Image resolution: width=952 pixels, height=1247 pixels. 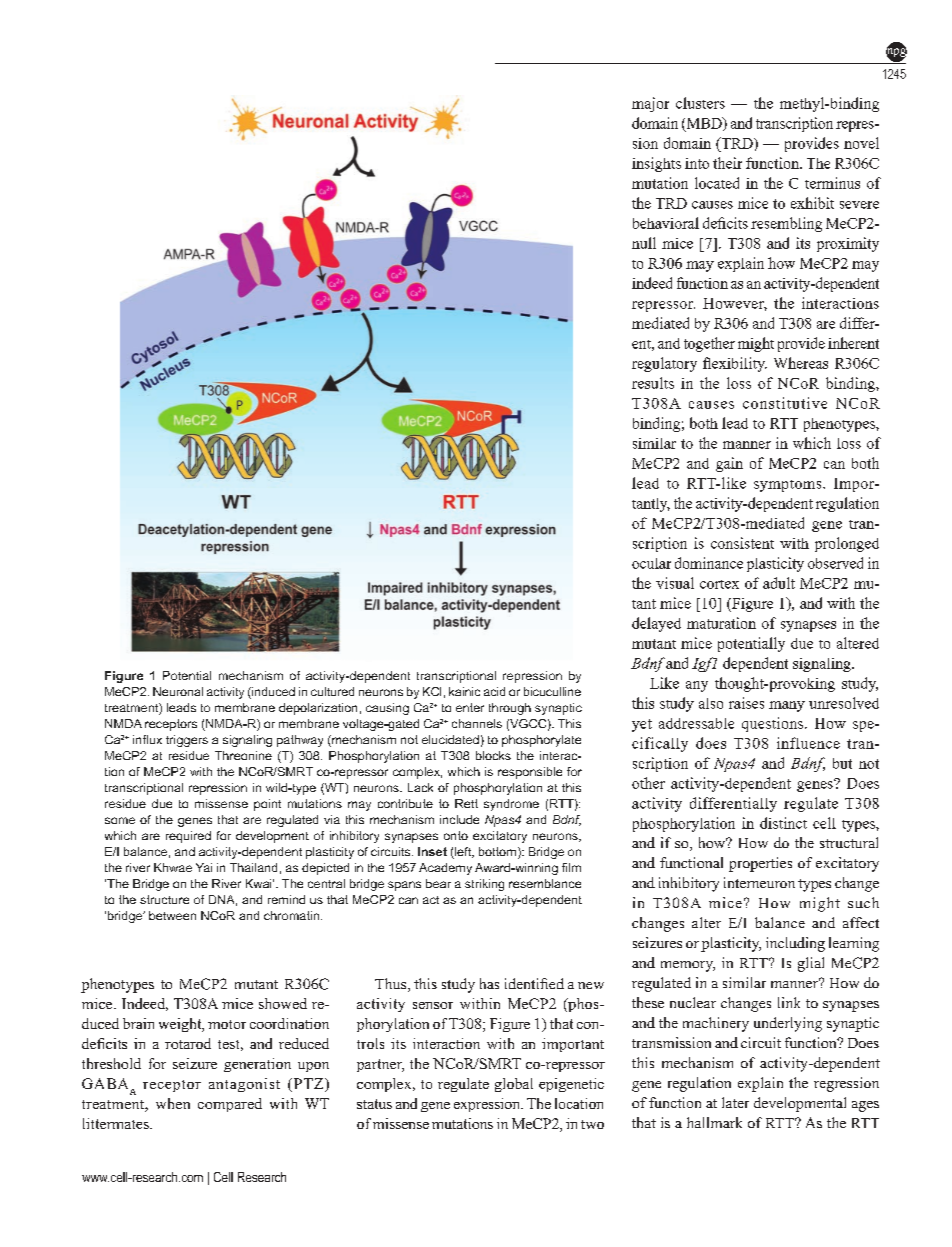 I want to click on insights, so click(x=656, y=164).
